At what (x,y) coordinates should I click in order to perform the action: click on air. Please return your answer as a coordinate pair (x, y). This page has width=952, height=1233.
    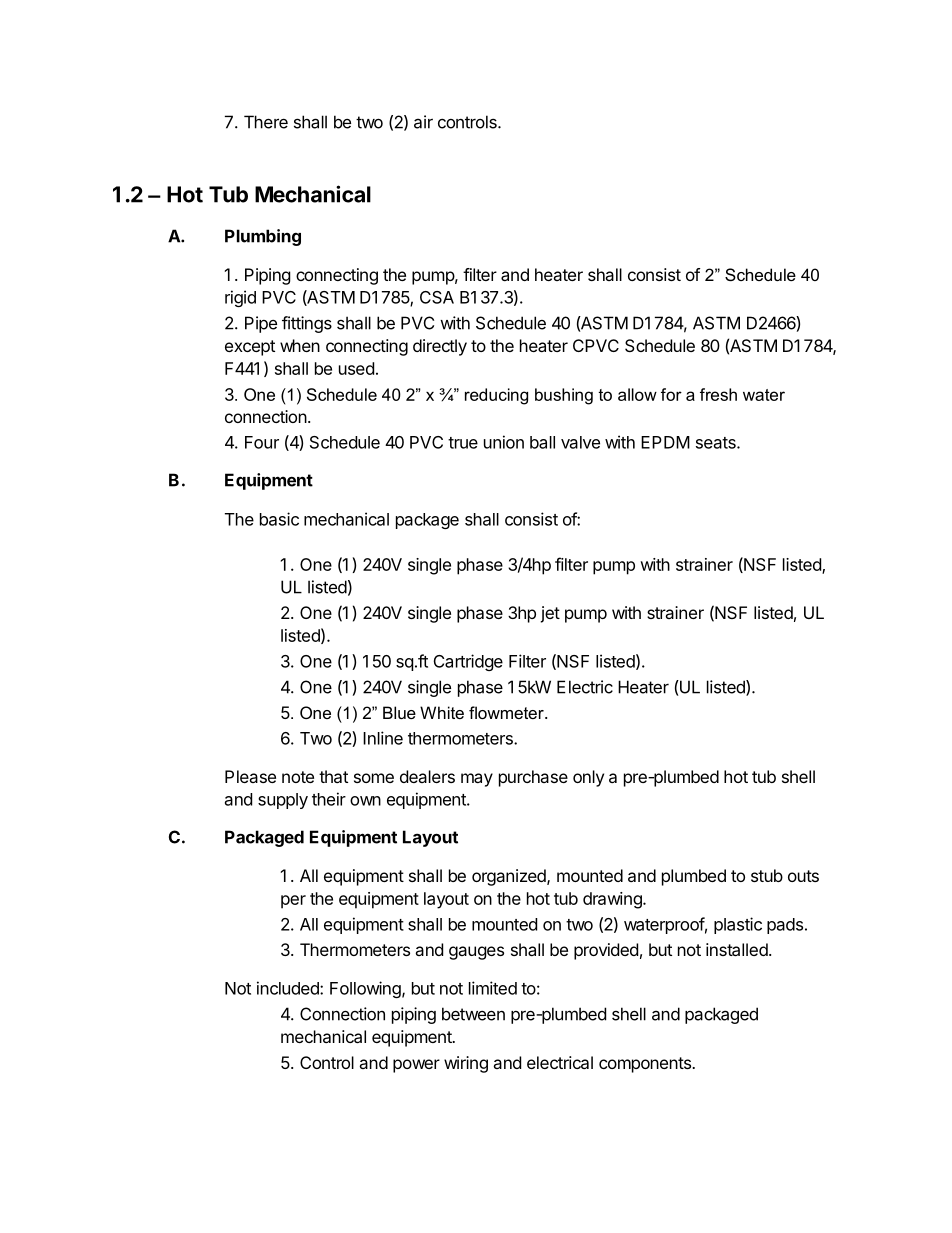
    Looking at the image, I should click on (423, 122).
